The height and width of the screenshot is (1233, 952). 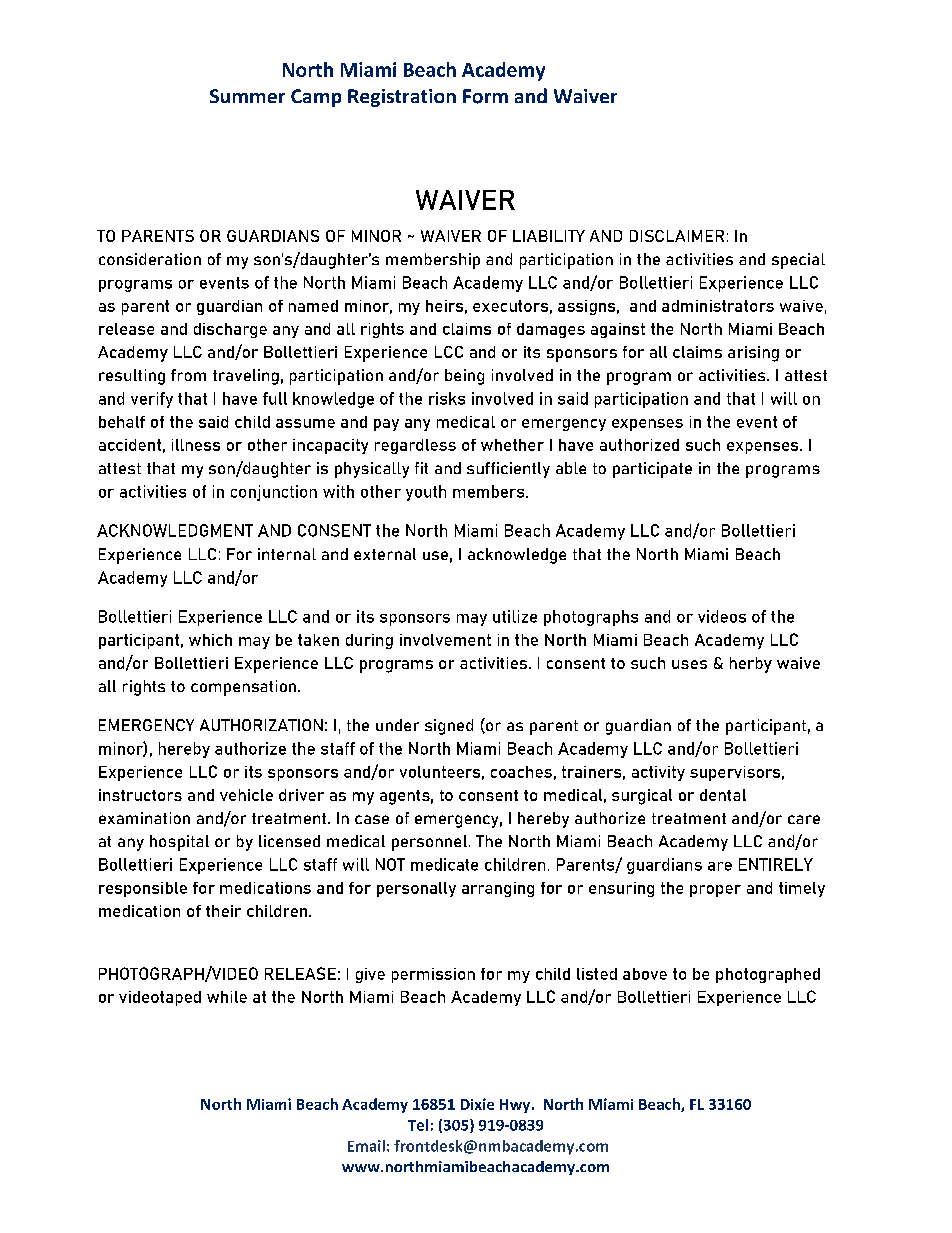 What do you see at coordinates (677, 236) in the screenshot?
I see `DISCLAIMER` at bounding box center [677, 236].
